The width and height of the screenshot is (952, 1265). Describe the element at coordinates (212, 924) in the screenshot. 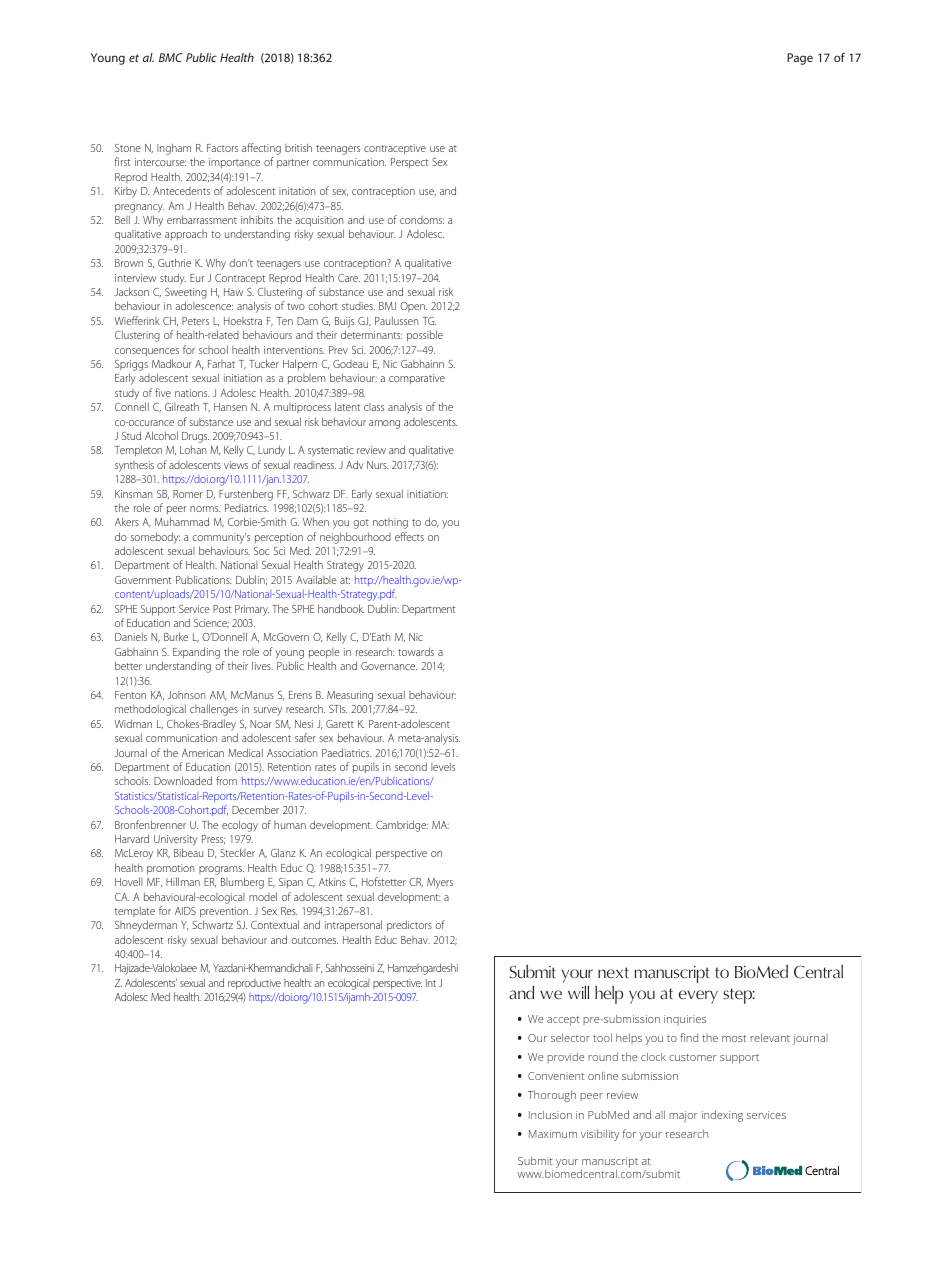

I see `Schwartz` at that location.
